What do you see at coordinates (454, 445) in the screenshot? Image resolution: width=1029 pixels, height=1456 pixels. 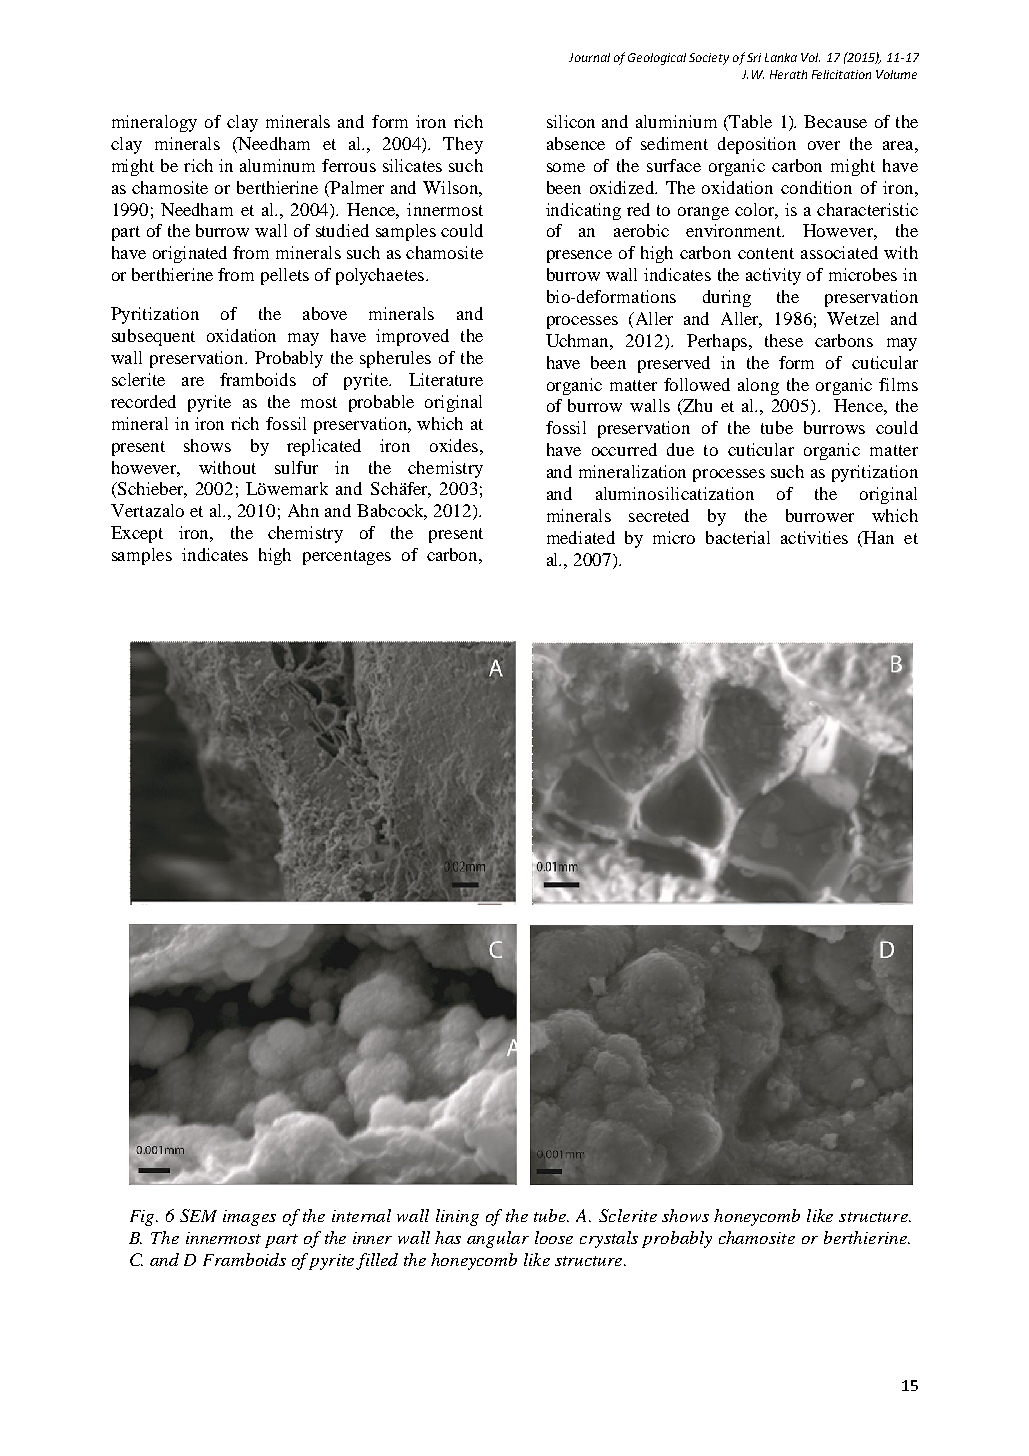 I see `oxides` at bounding box center [454, 445].
